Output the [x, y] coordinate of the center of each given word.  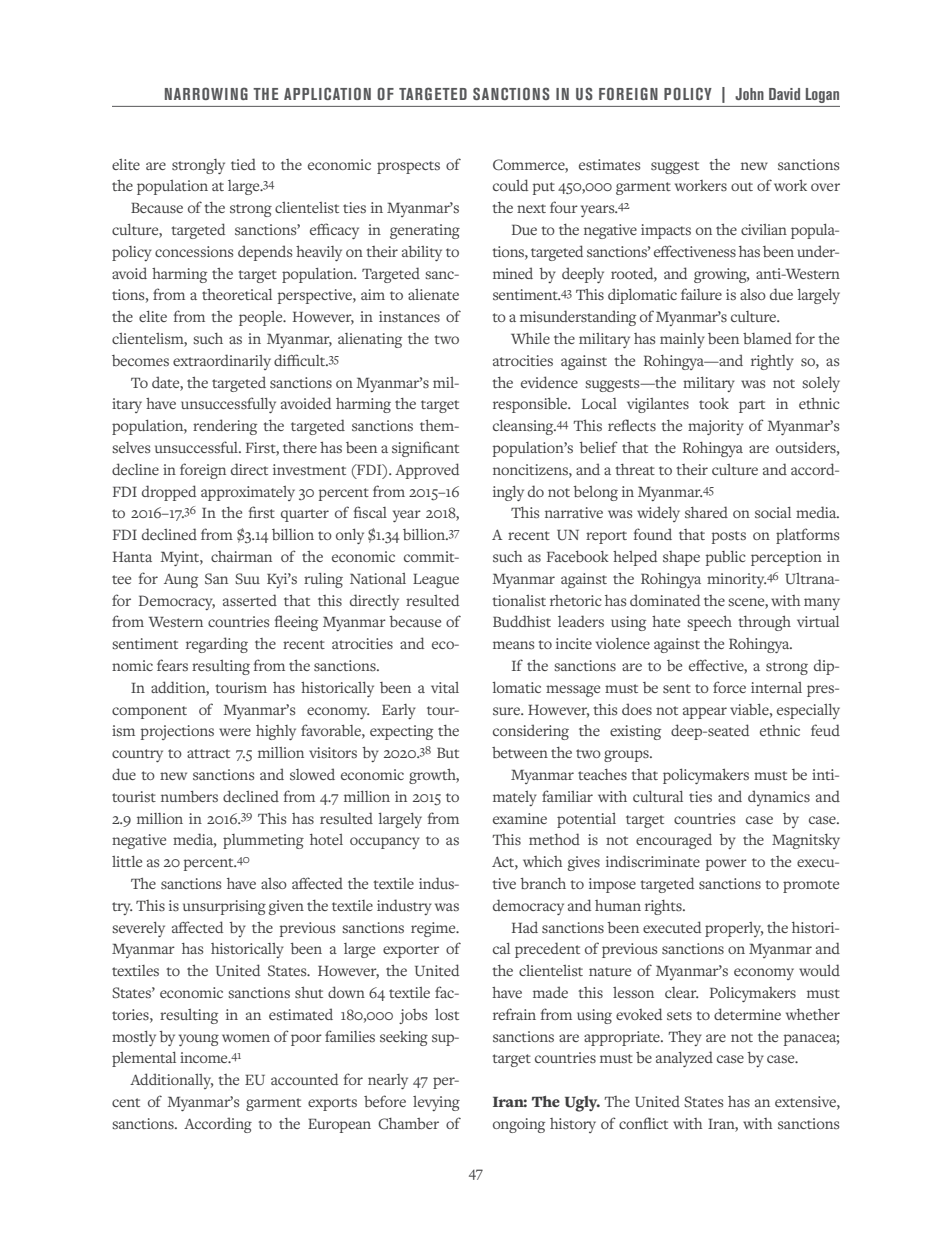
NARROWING [206, 93]
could [510, 185]
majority [716, 427]
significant [425, 449]
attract [208, 753]
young [199, 1040]
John [749, 94]
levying [436, 1103]
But [448, 753]
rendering [225, 427]
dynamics [779, 798]
